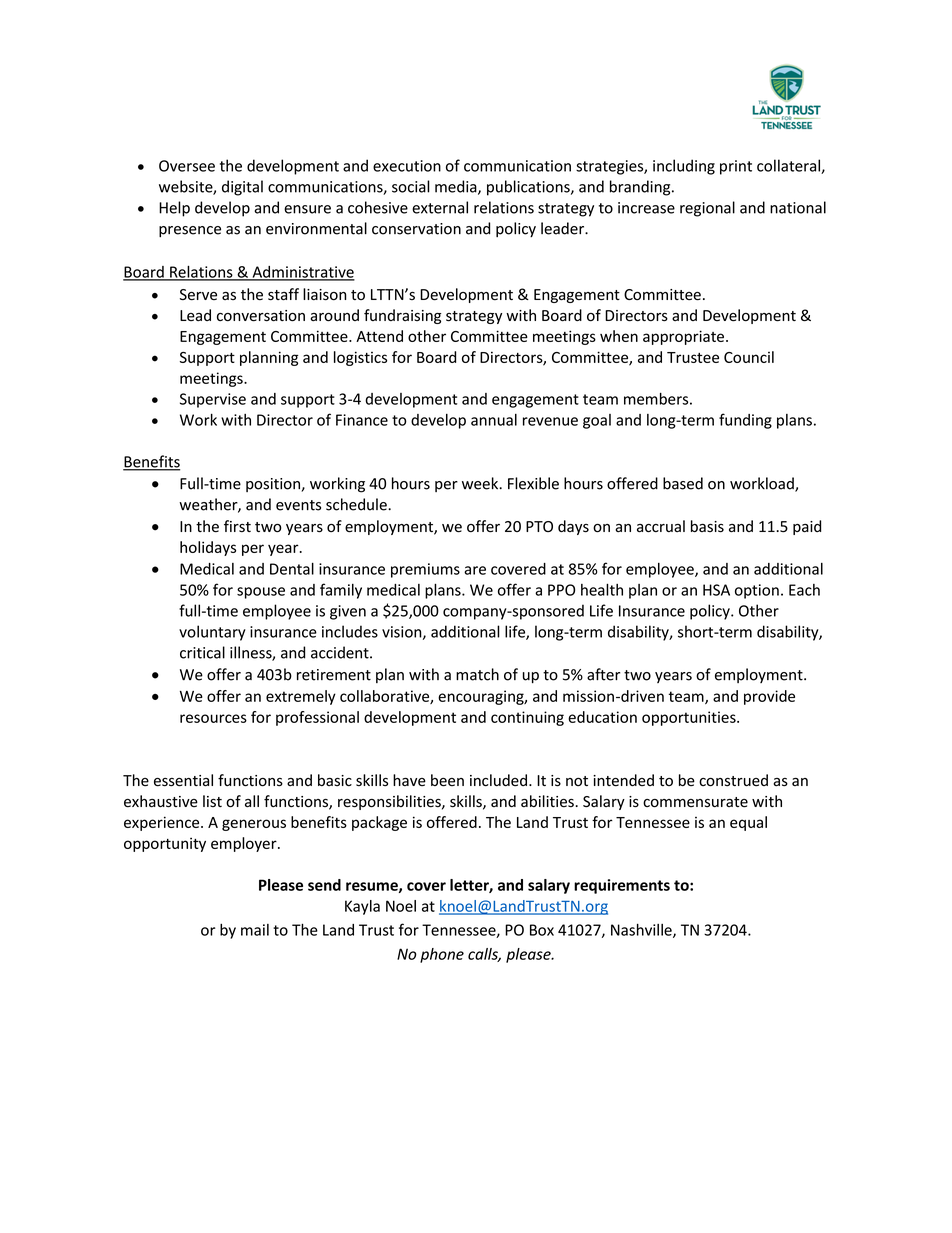 The height and width of the screenshot is (1233, 952). Describe the element at coordinates (292, 568) in the screenshot. I see `Dental` at that location.
